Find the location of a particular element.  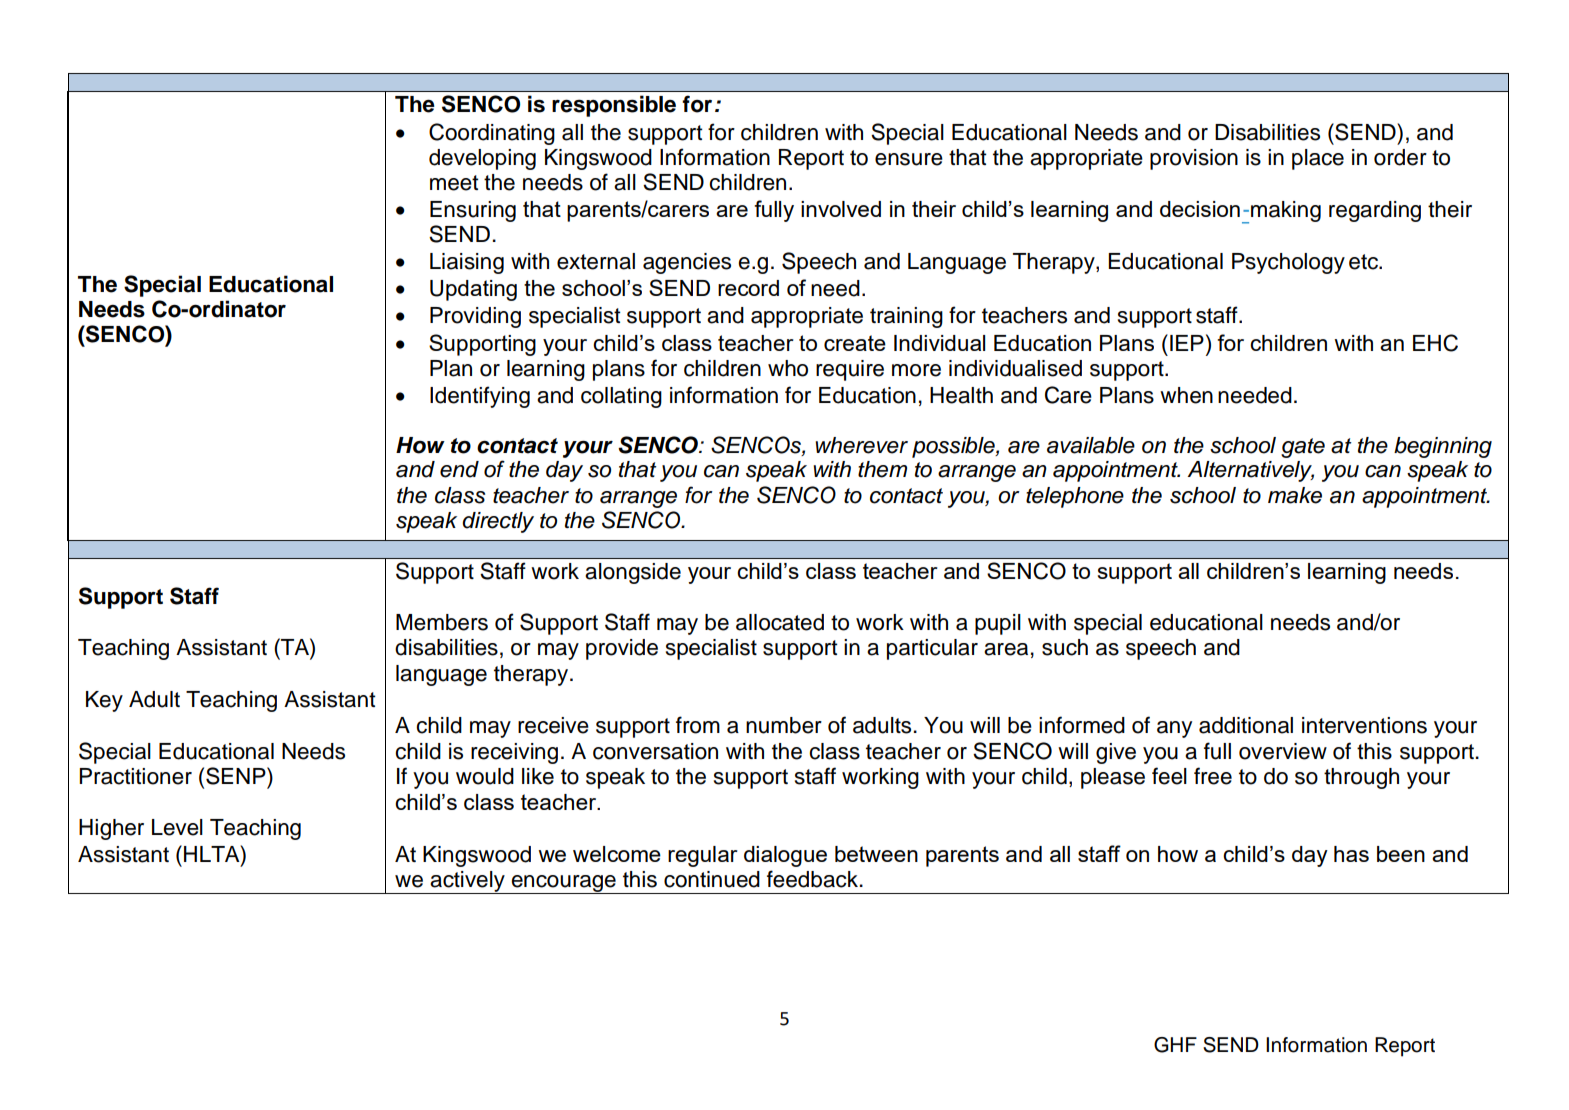

actively is located at coordinates (467, 882).
